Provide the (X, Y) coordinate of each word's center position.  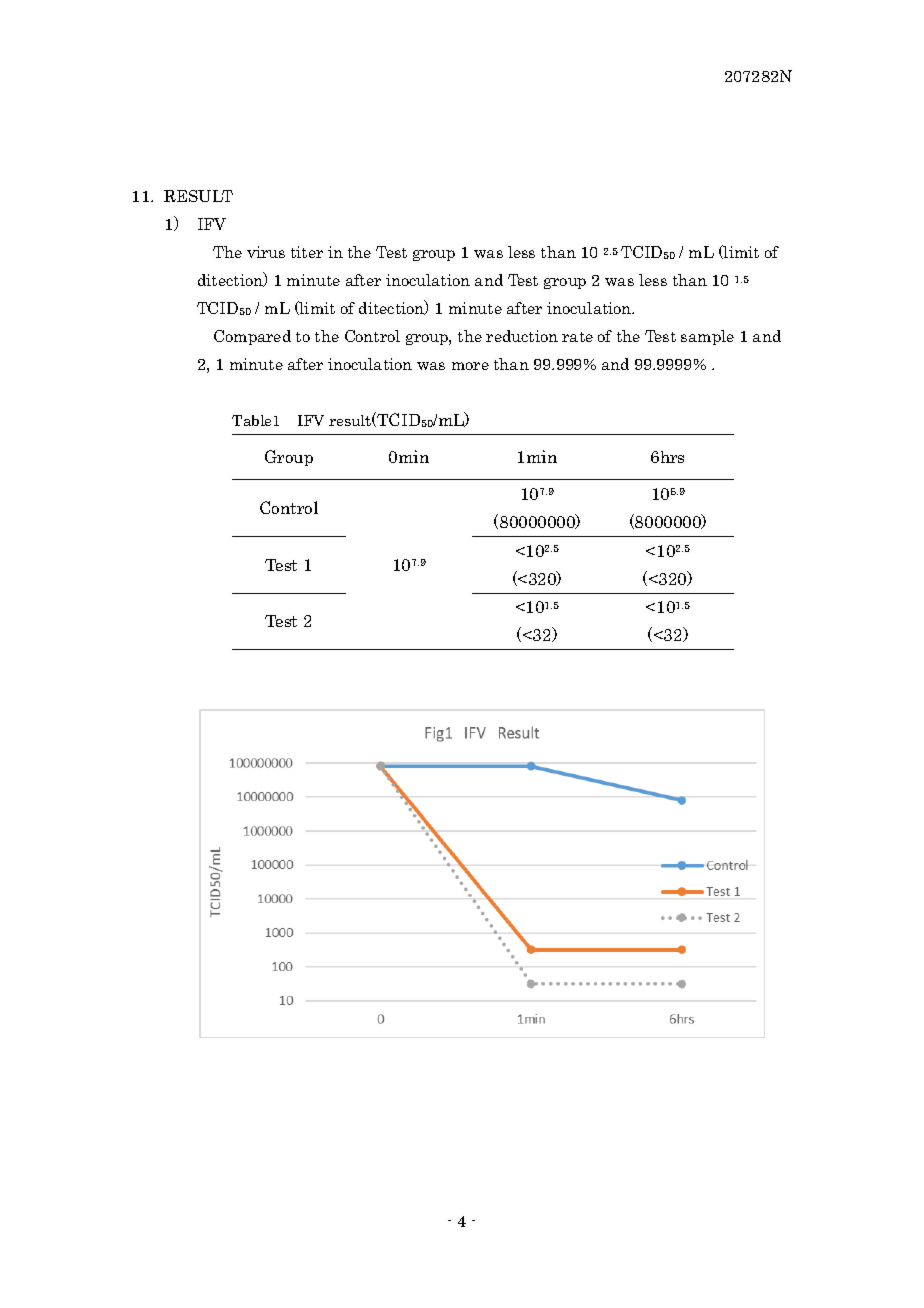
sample (707, 337)
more (470, 366)
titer (307, 252)
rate (577, 337)
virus (266, 252)
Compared (252, 337)
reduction (522, 336)
